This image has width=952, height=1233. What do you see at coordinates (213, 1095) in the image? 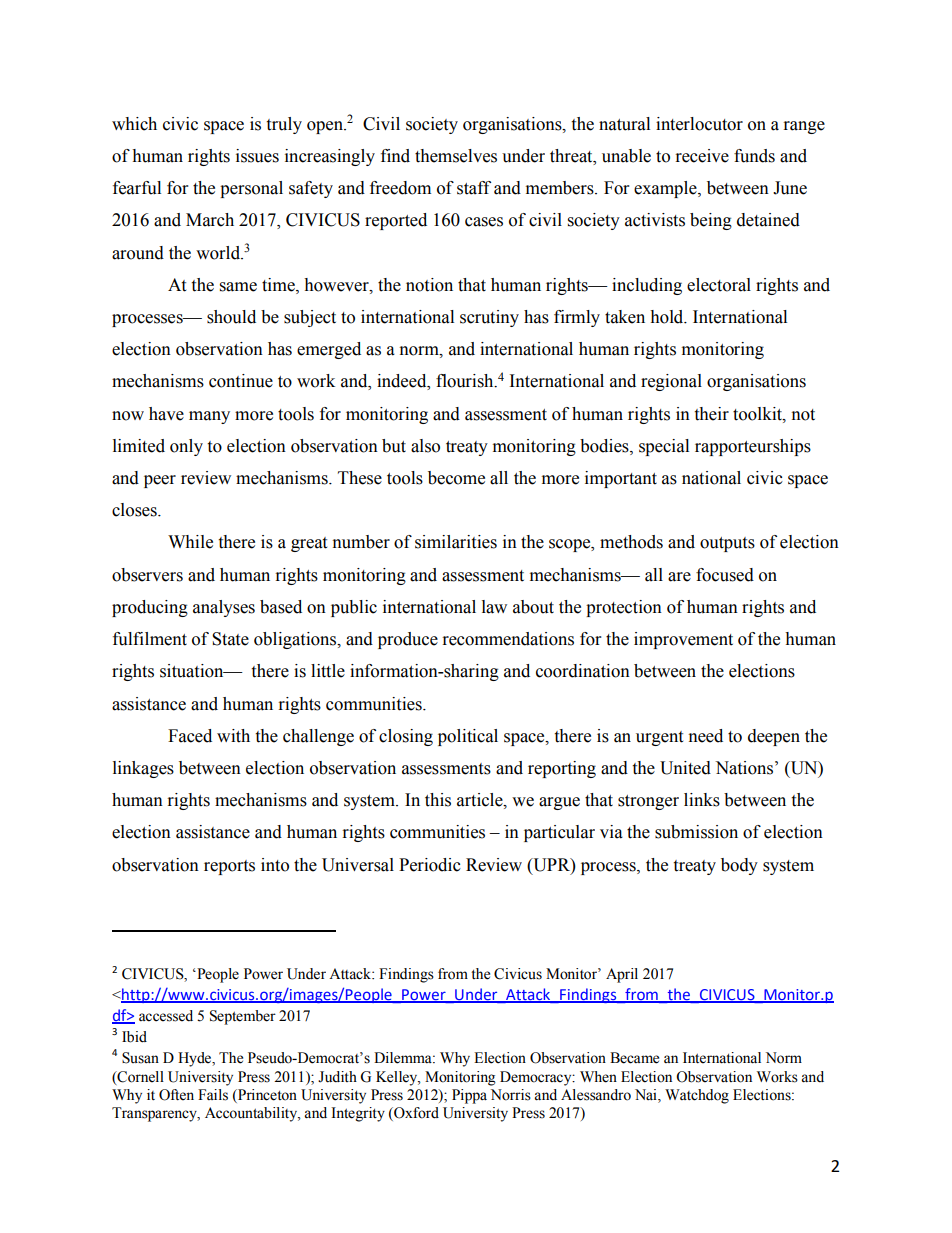
I see `Fails` at bounding box center [213, 1095].
